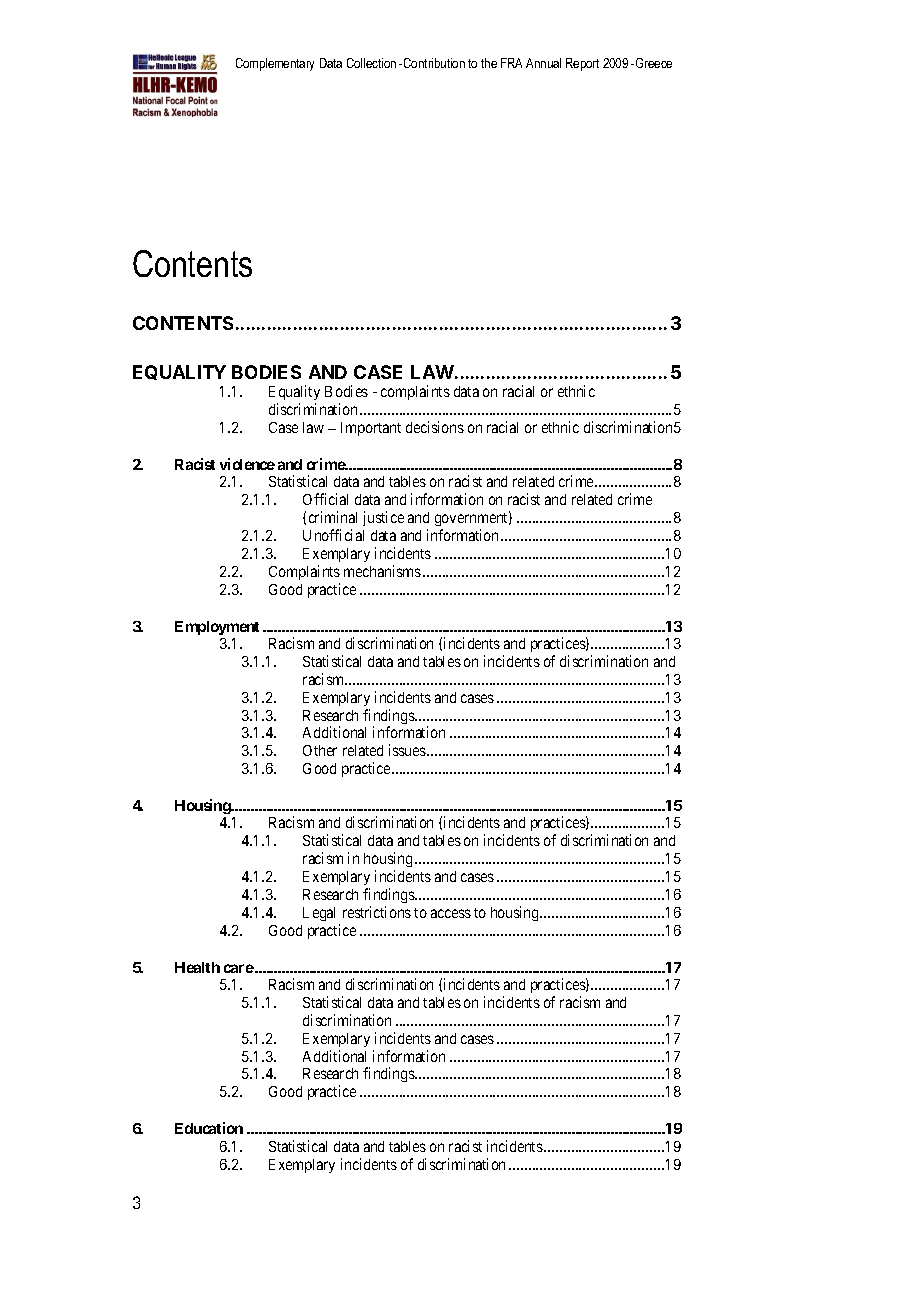 This image has width=924, height=1308. Describe the element at coordinates (582, 64) in the image. I see `Report` at that location.
